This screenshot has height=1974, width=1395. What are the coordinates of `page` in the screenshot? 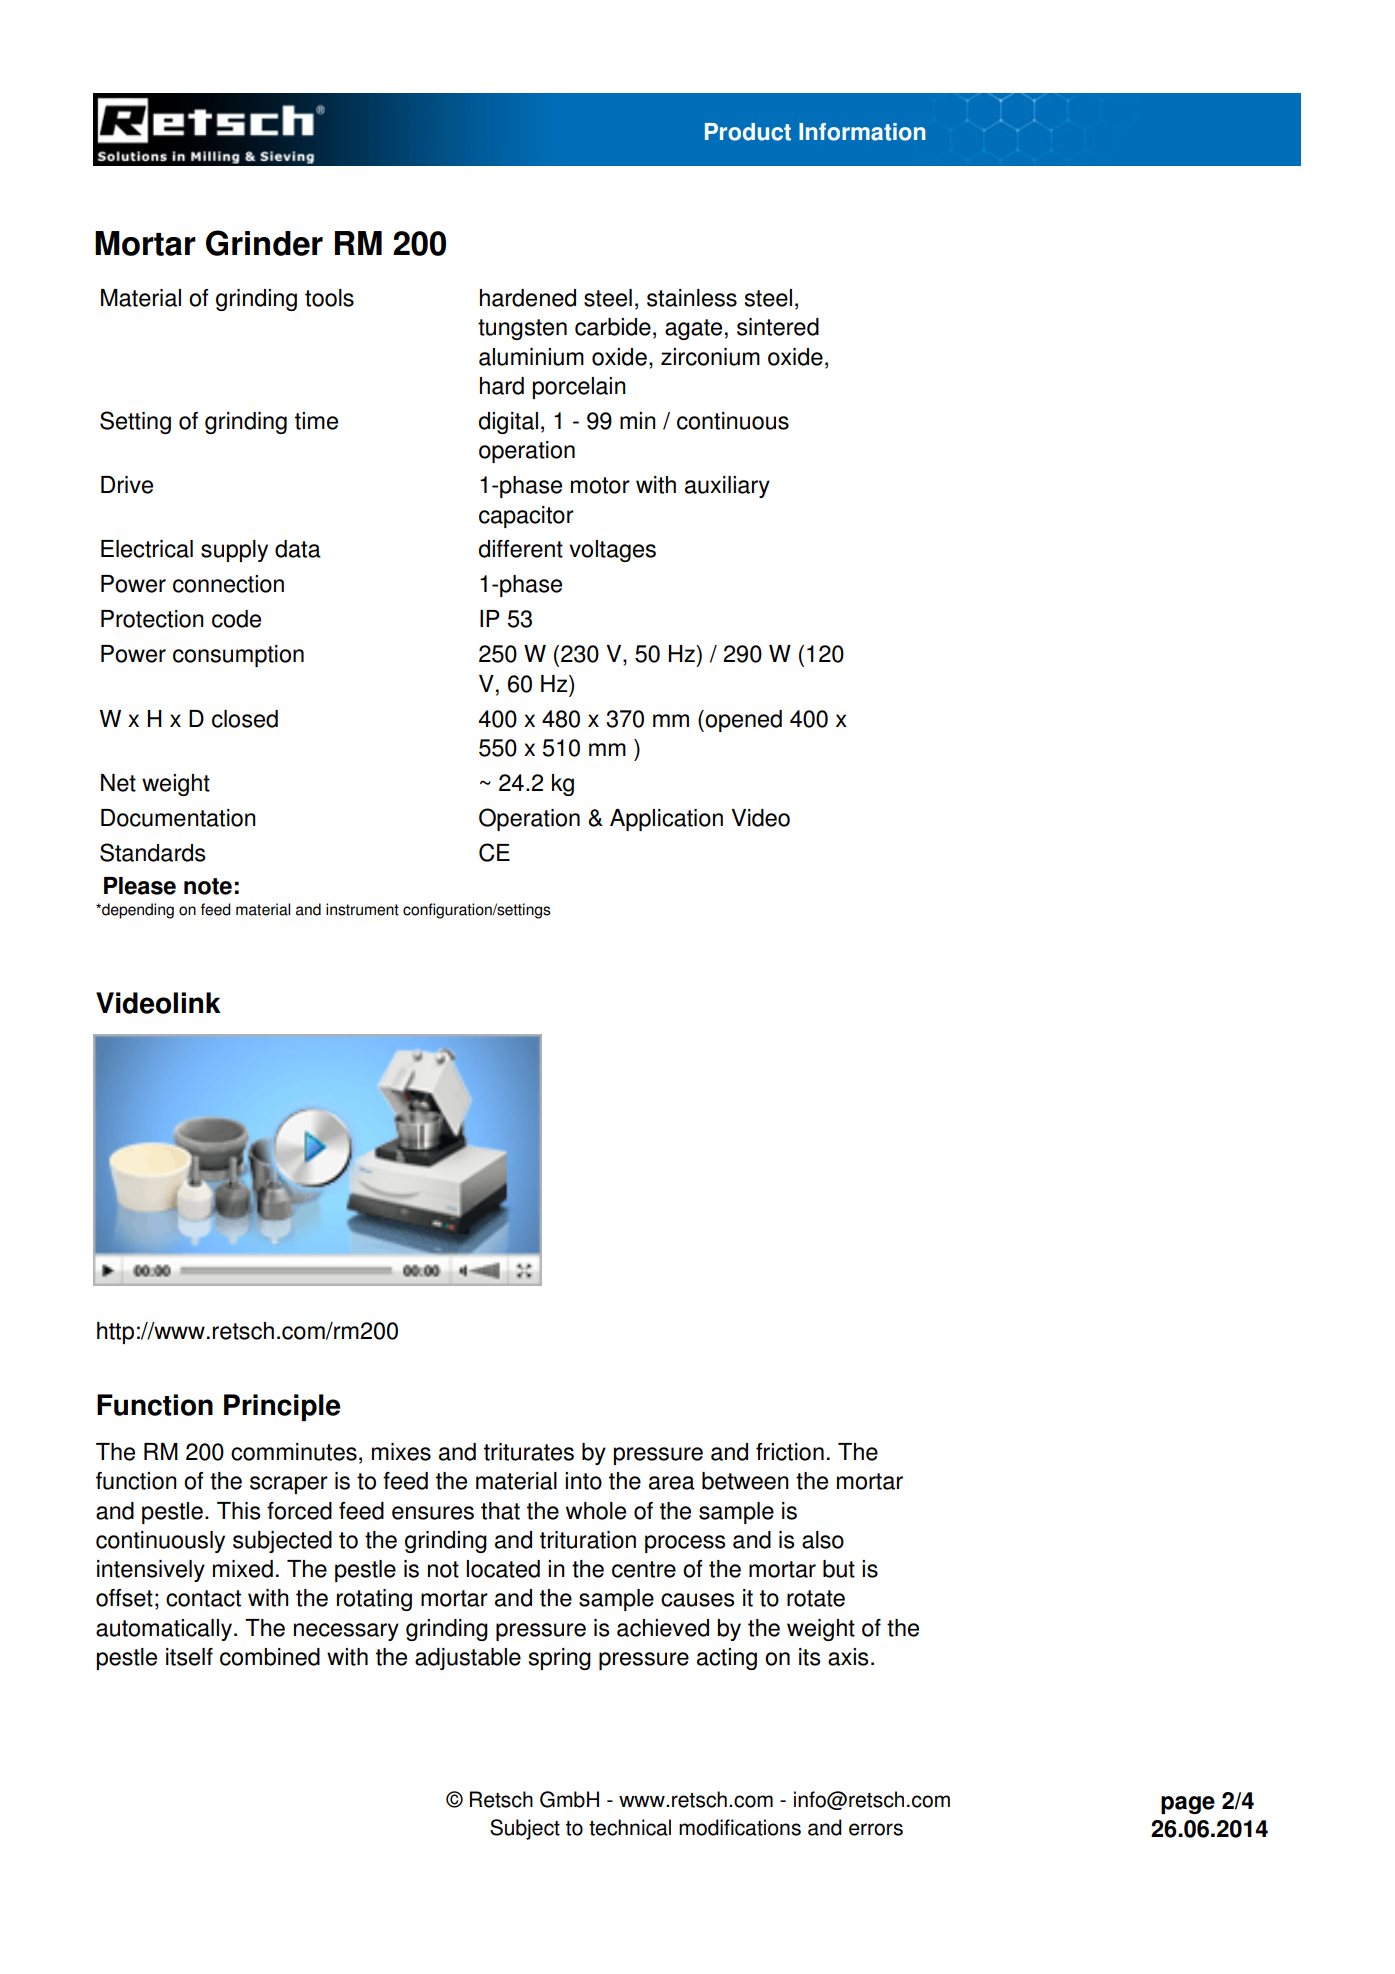 It's located at (1188, 1805).
